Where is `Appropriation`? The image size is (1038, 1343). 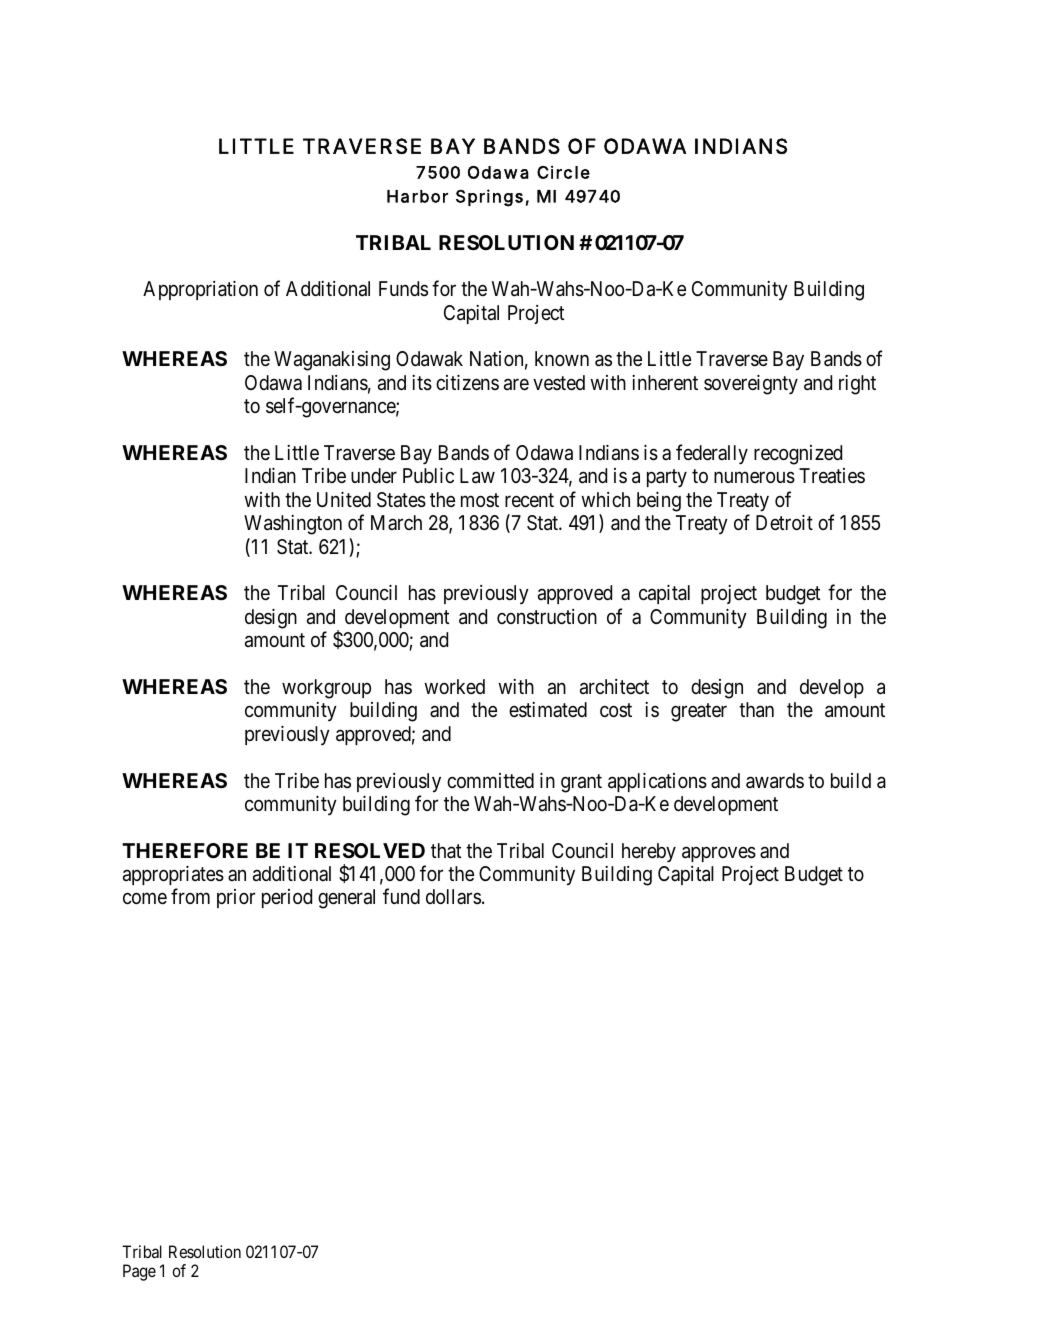
Appropriation is located at coordinates (200, 290).
